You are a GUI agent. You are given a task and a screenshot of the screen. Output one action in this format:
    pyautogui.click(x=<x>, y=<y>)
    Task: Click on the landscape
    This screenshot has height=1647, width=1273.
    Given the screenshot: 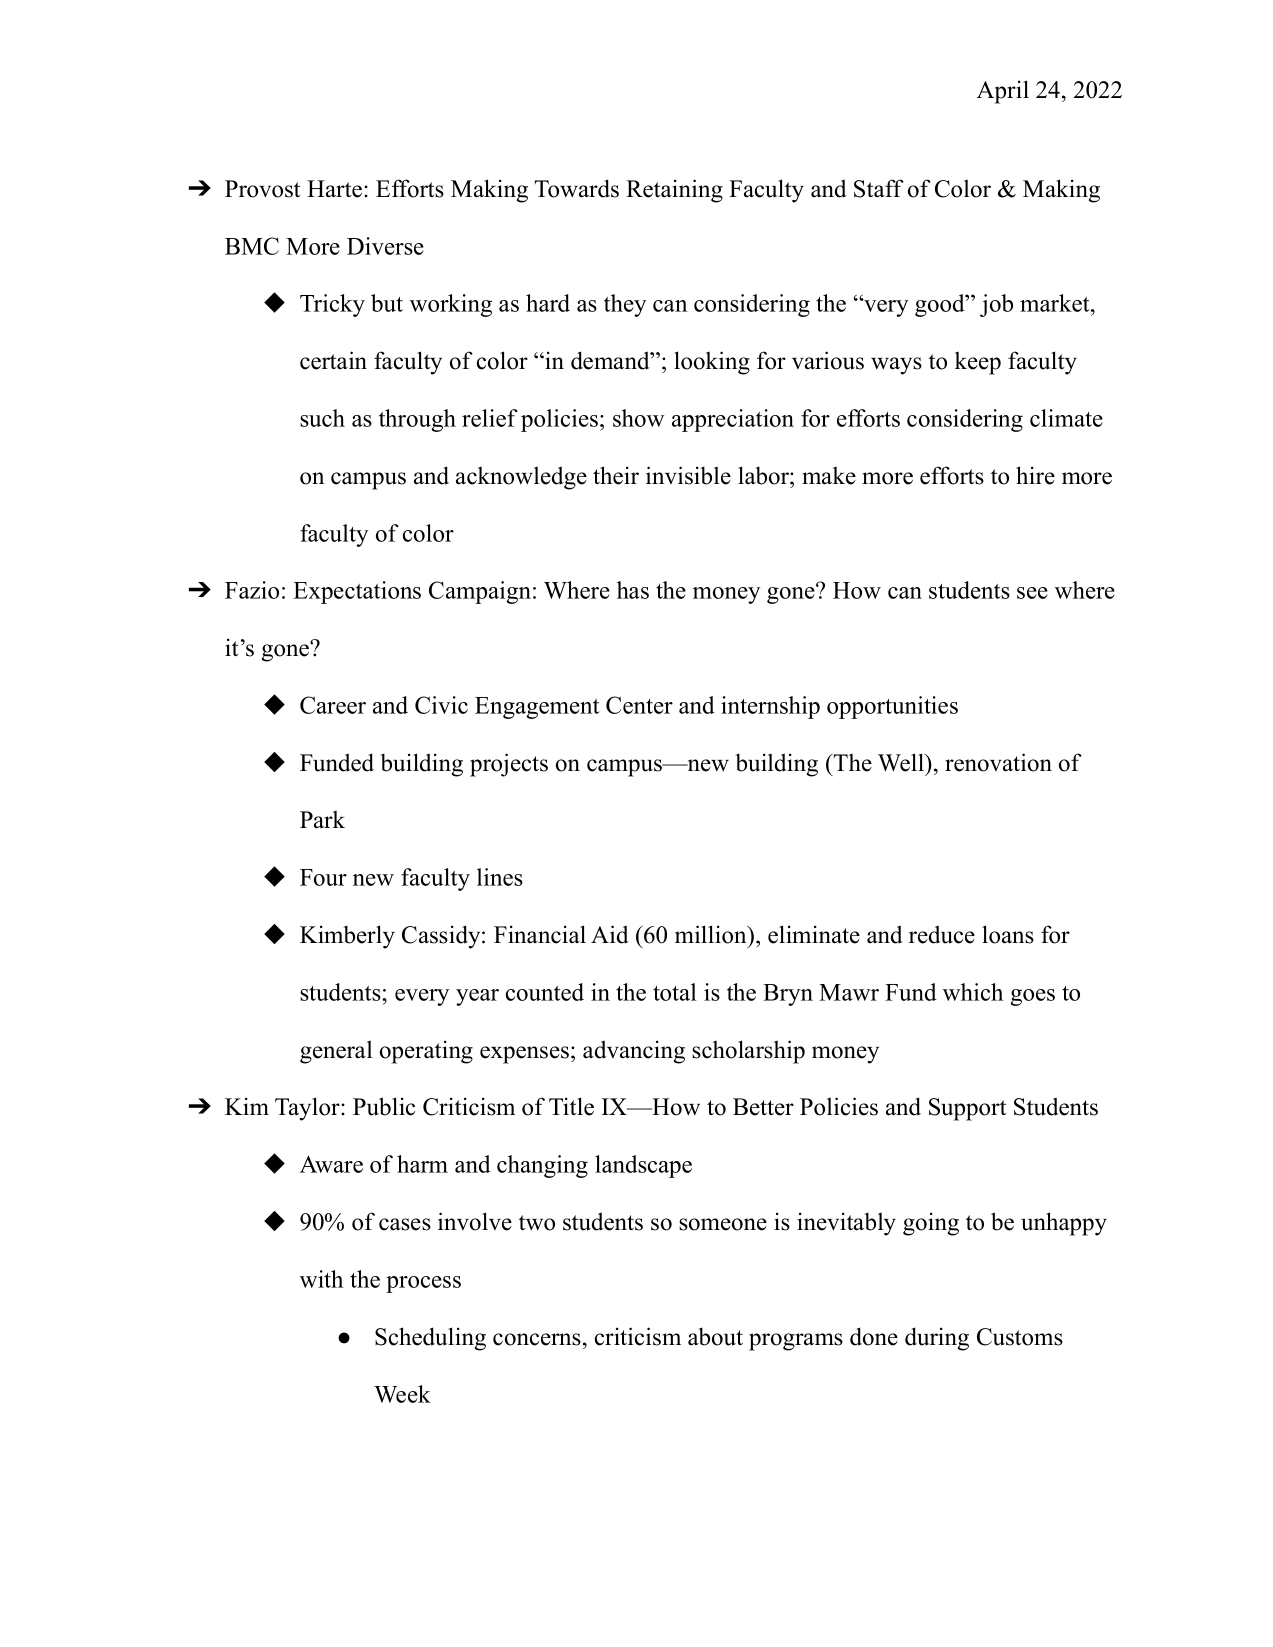 What is the action you would take?
    pyautogui.click(x=643, y=1166)
